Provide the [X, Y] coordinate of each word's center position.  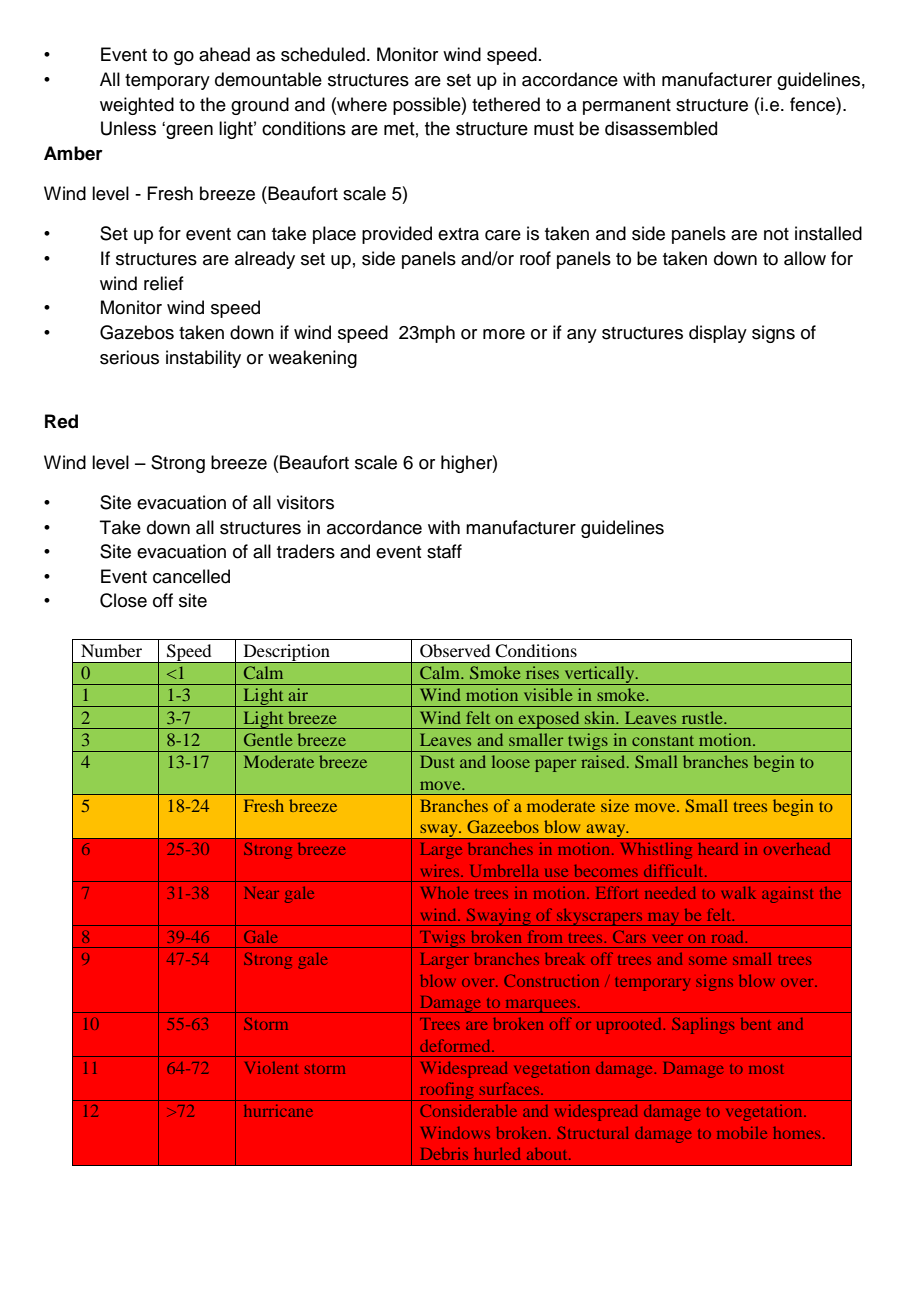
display [718, 334]
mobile [742, 1133]
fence [813, 104]
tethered [506, 104]
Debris [444, 1154]
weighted [137, 106]
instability [203, 359]
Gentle [268, 739]
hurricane [278, 1111]
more [504, 334]
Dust [437, 761]
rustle [703, 717]
